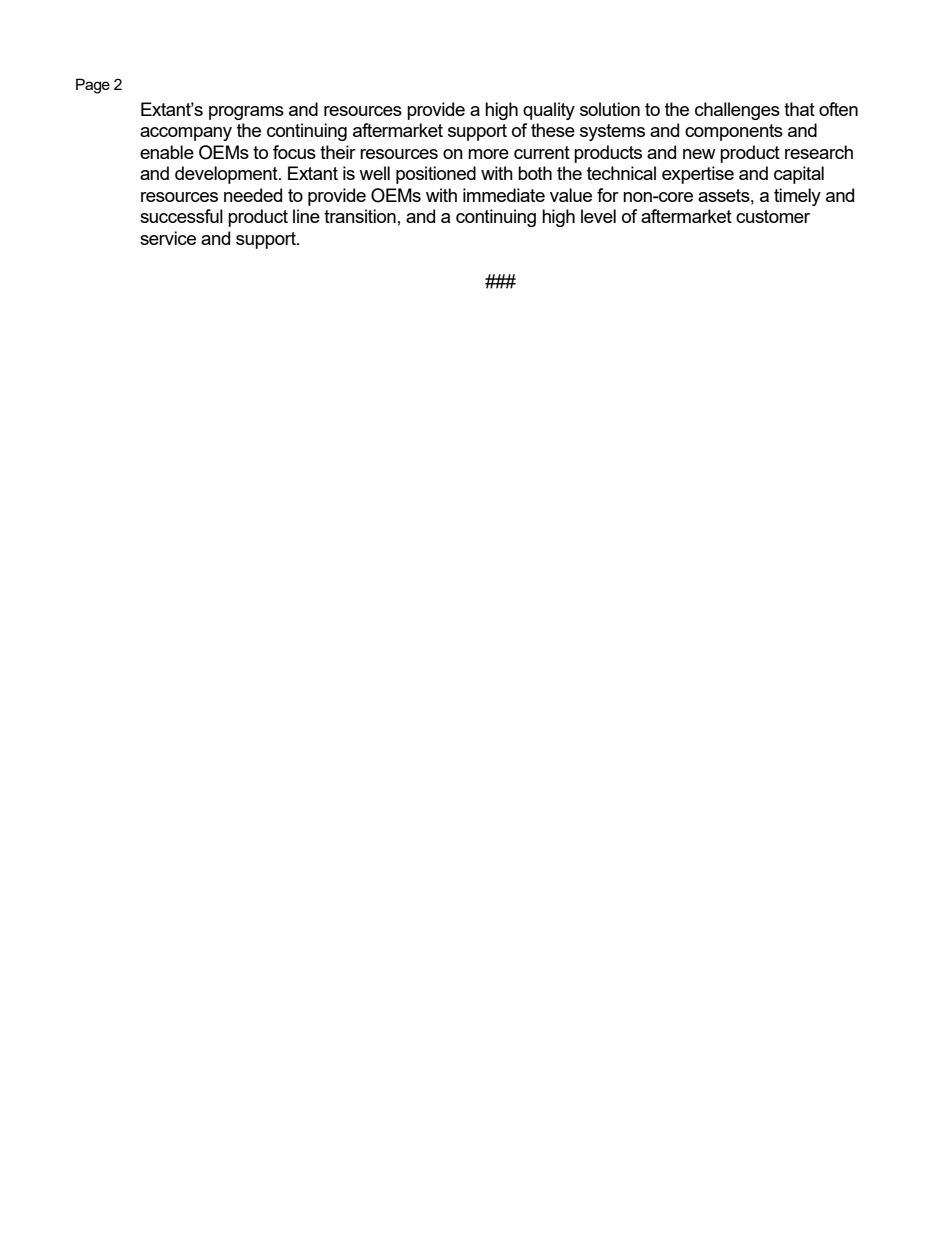 This document has width=952, height=1233. Describe the element at coordinates (799, 175) in the document. I see `capital` at that location.
